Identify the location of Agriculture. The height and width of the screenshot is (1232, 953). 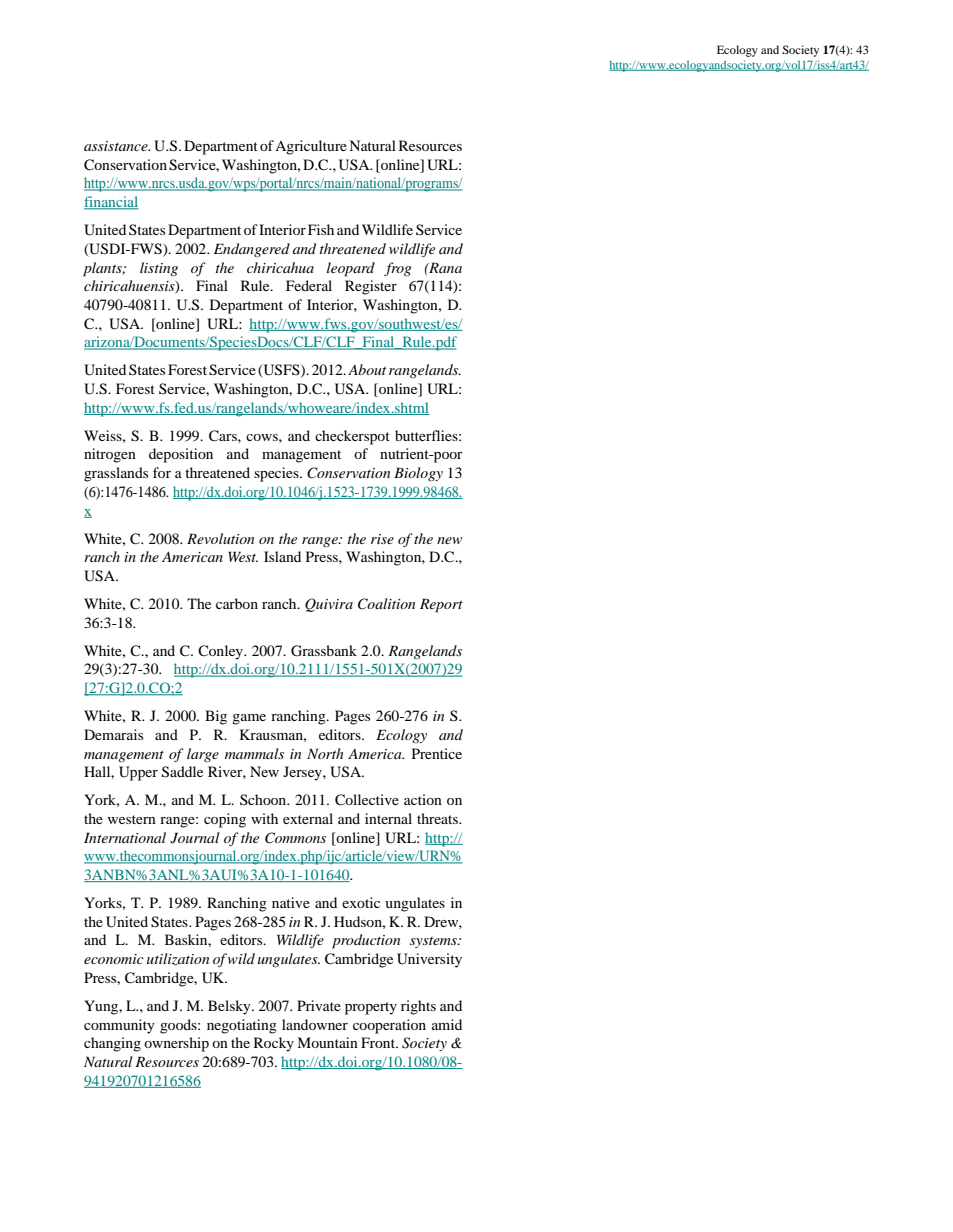
(311, 147).
